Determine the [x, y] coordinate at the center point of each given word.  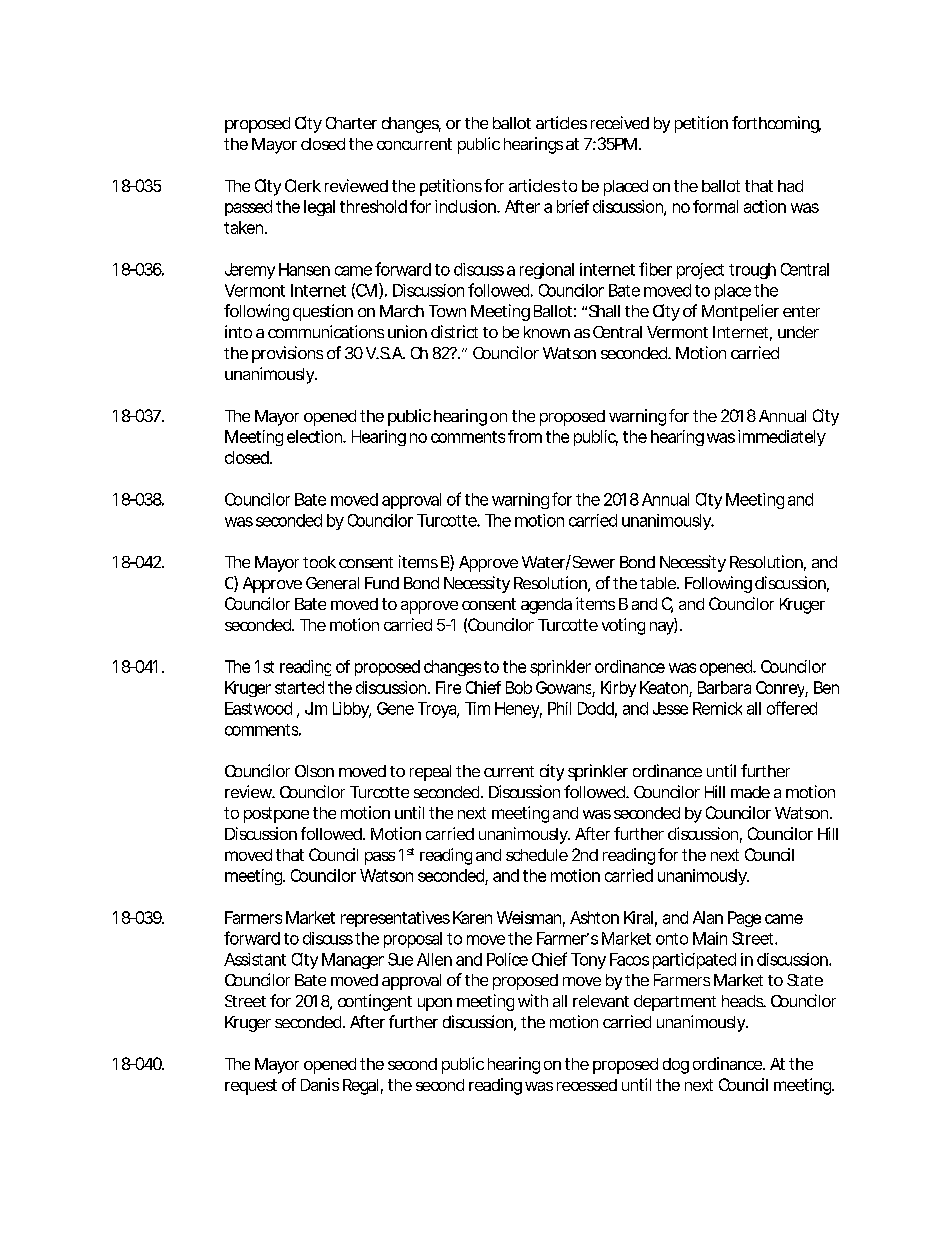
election [316, 436]
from [525, 436]
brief [573, 206]
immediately [782, 438]
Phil [559, 708]
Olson [314, 771]
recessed [587, 1085]
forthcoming [776, 124]
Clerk [303, 185]
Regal [360, 1087]
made [750, 792]
